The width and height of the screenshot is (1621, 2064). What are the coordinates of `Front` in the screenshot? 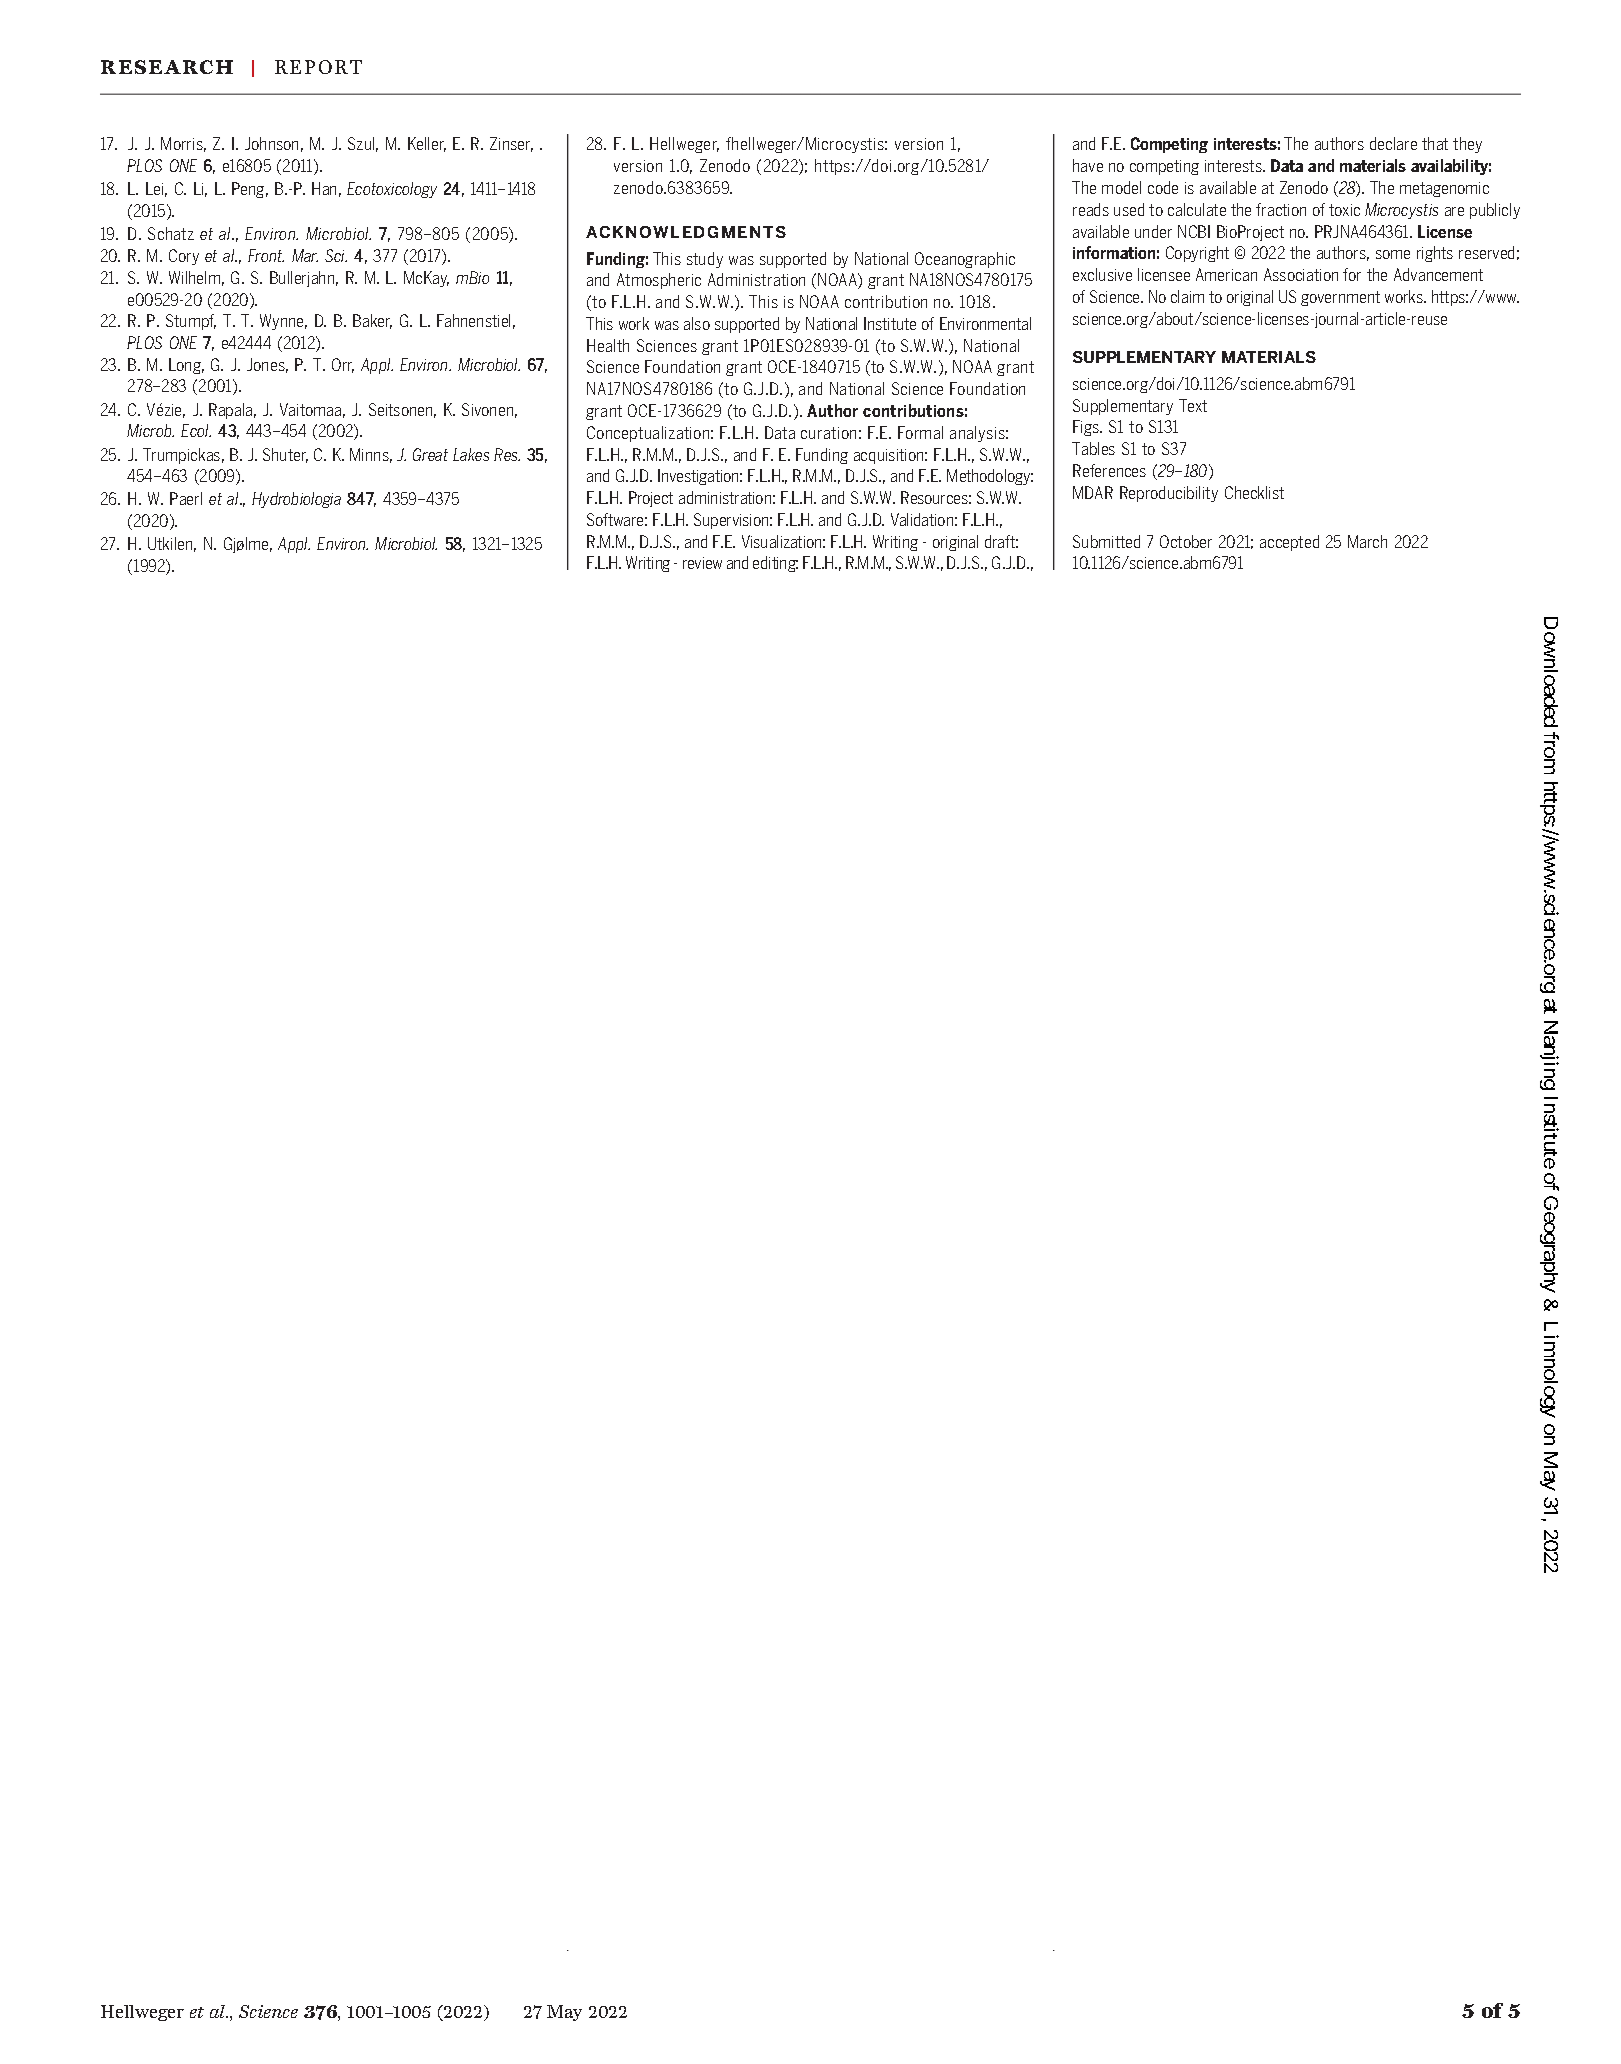 It's located at (266, 255).
